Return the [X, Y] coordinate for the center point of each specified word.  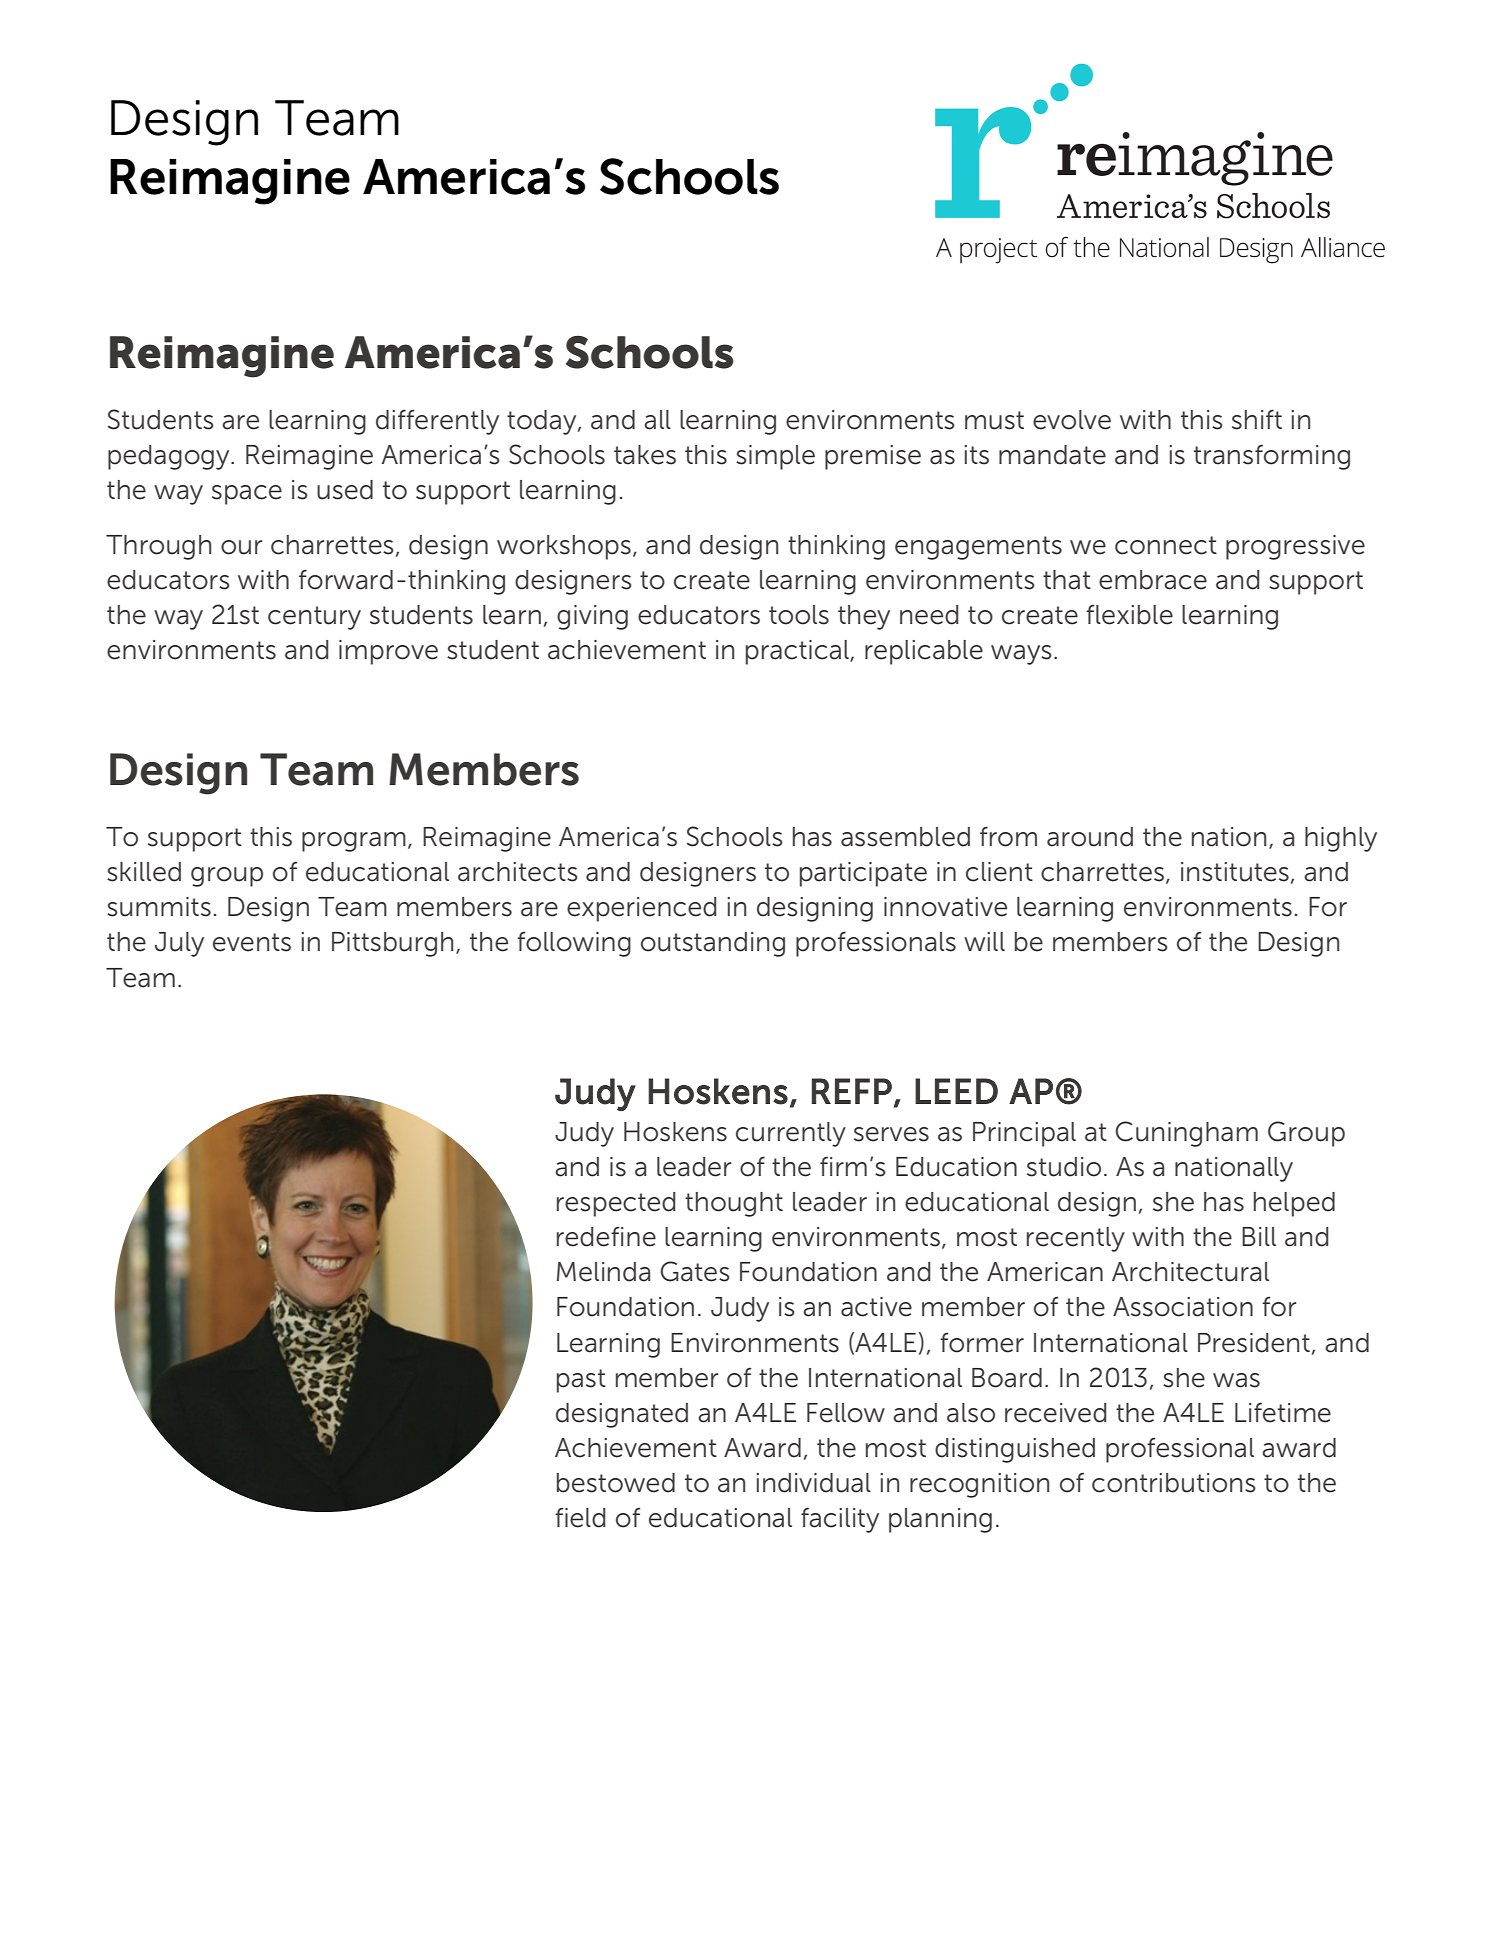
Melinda [603, 1272]
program [354, 842]
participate [863, 874]
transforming [1272, 457]
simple [775, 457]
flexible [1129, 614]
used [345, 490]
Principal [1024, 1134]
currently [791, 1134]
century [314, 618]
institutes [1235, 872]
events [252, 942]
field [580, 1517]
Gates [695, 1271]
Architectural [1190, 1272]
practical [798, 652]
